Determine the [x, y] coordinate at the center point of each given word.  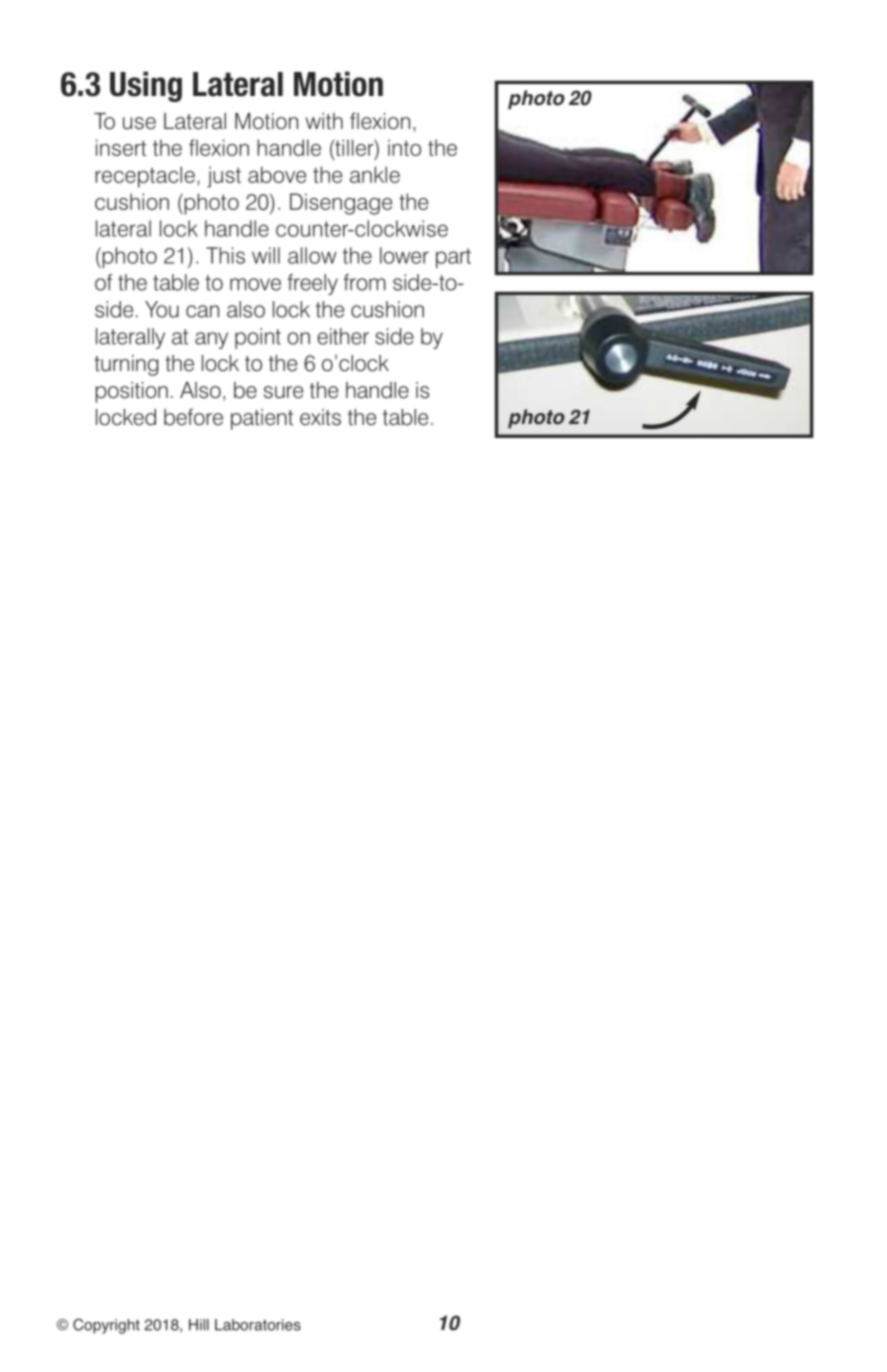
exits [320, 417]
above [277, 174]
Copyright [106, 1326]
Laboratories [258, 1325]
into [404, 147]
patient [262, 419]
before [193, 417]
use [139, 123]
